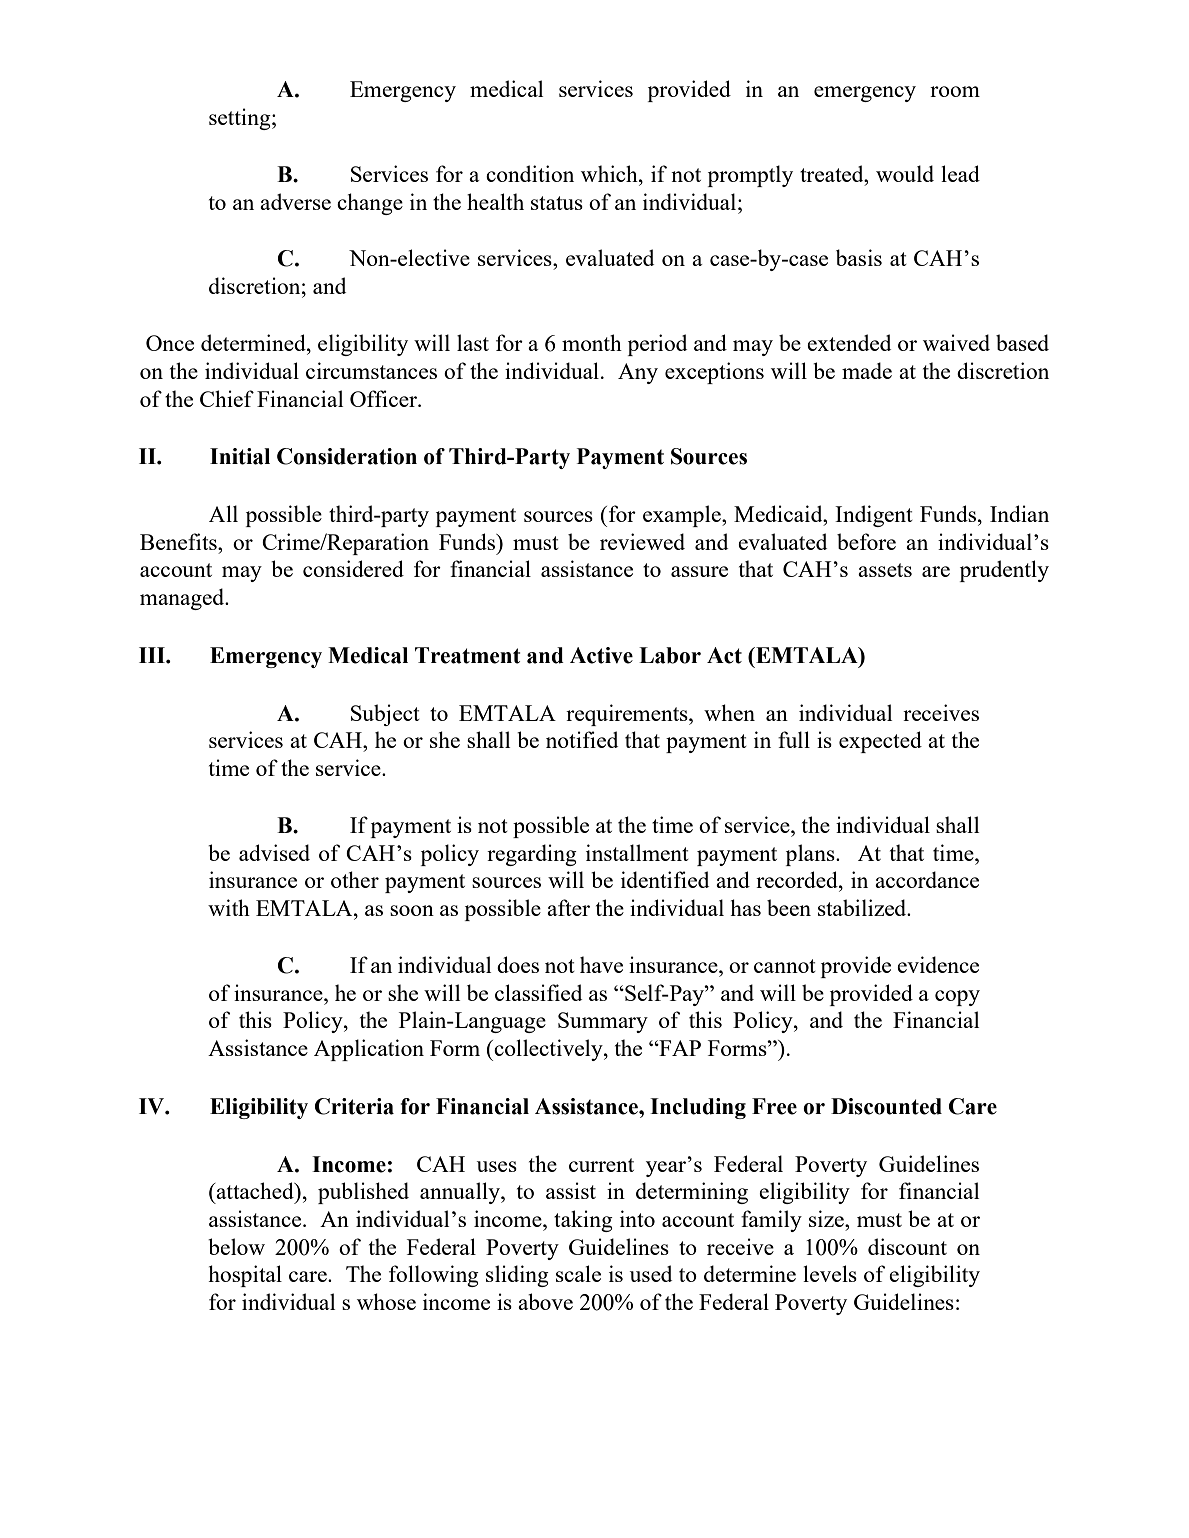 This page has width=1189, height=1538. What do you see at coordinates (530, 173) in the page?
I see `condition` at bounding box center [530, 173].
